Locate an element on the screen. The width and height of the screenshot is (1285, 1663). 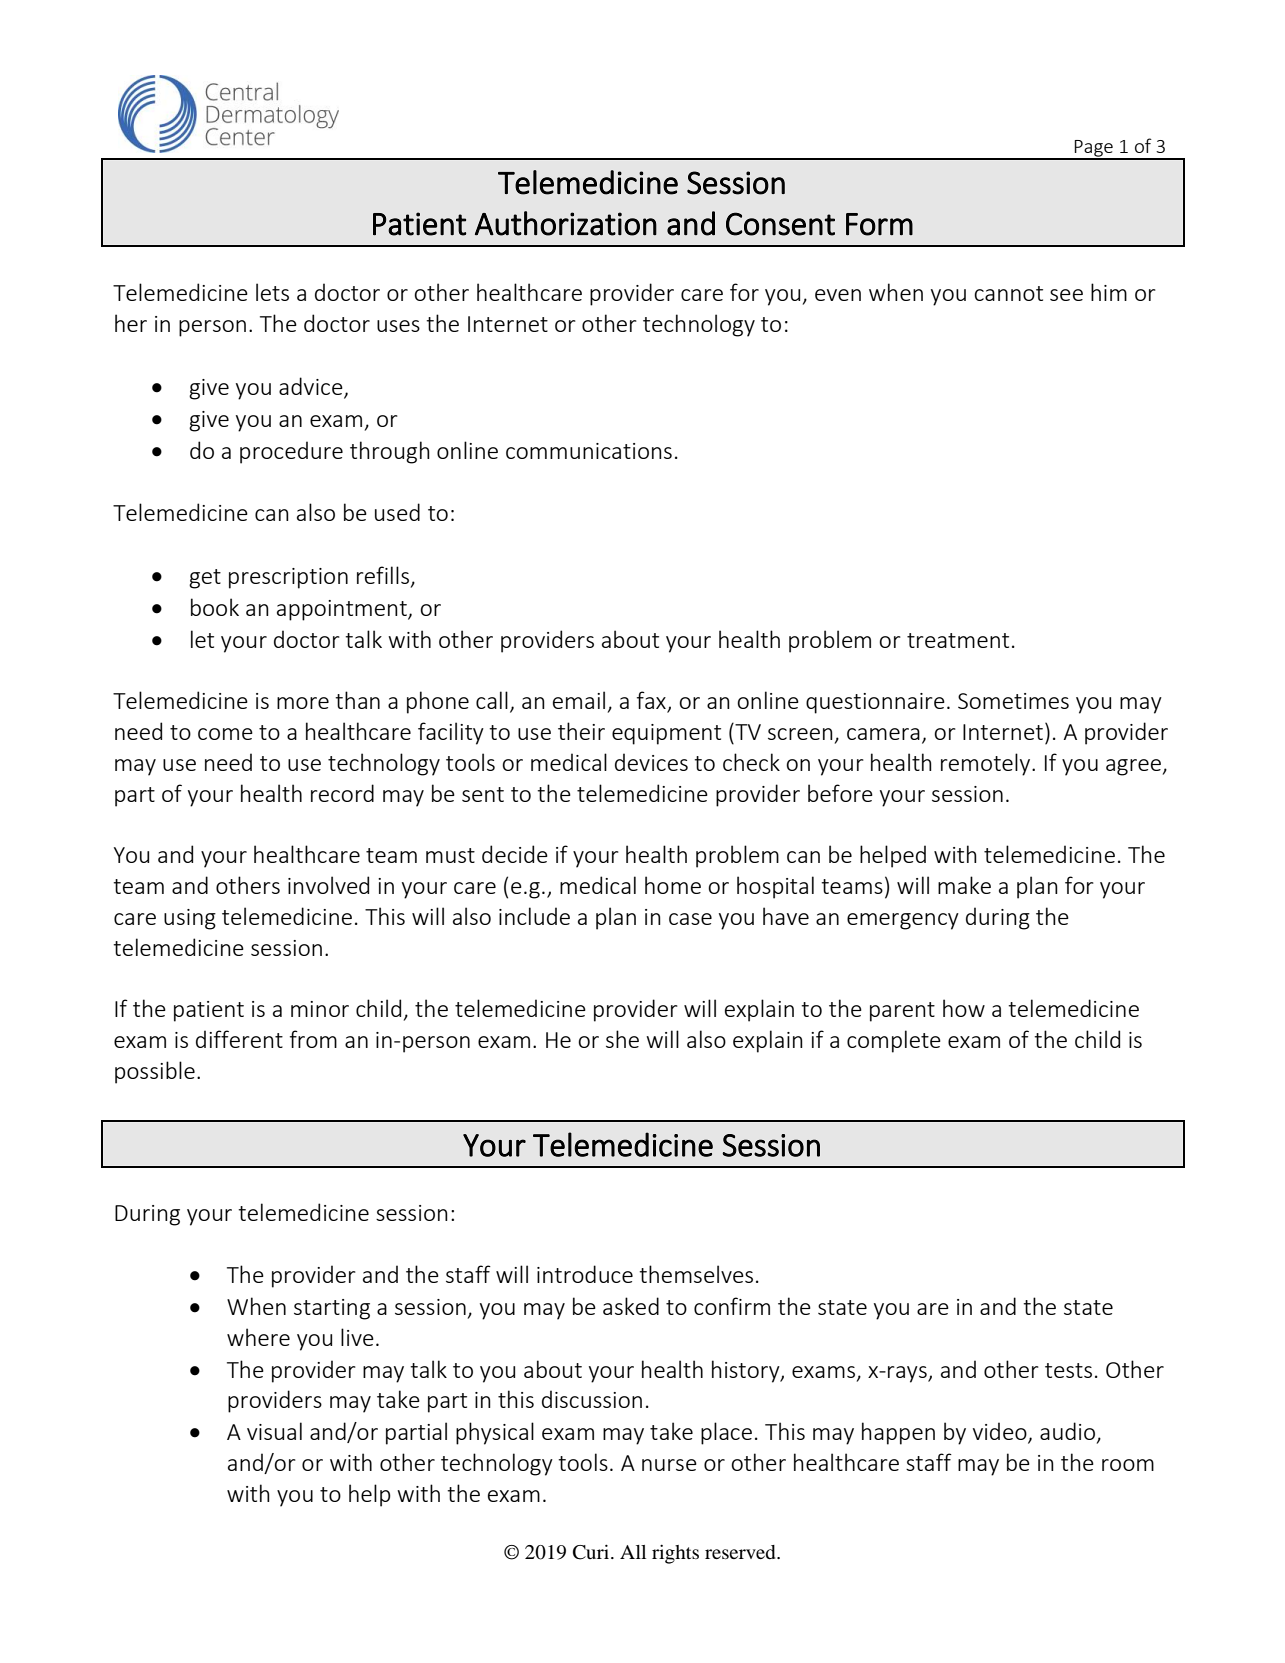
make is located at coordinates (964, 885).
